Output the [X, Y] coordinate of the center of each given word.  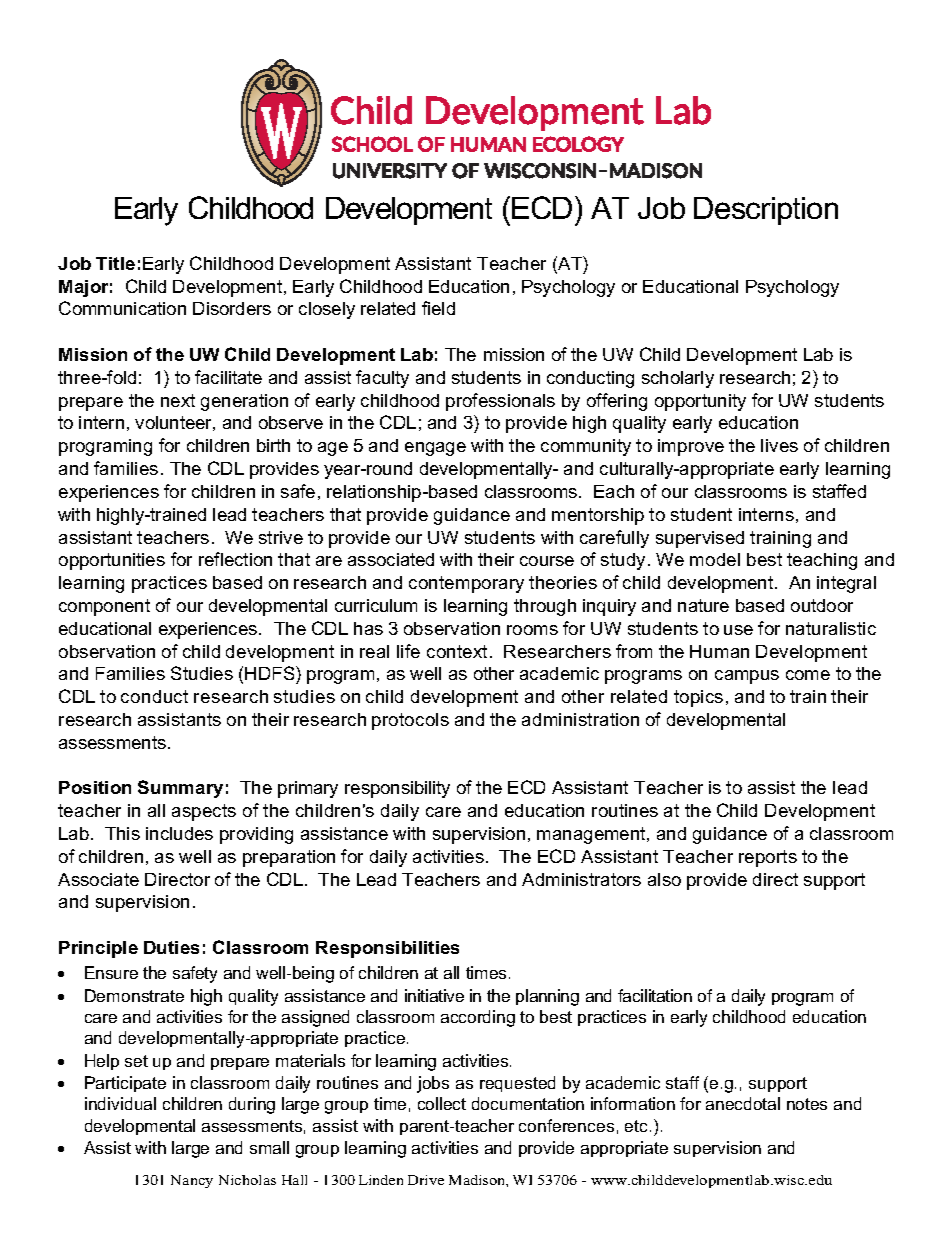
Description [766, 211]
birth [273, 445]
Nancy [192, 1181]
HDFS [271, 675]
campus [747, 677]
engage [435, 449]
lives [779, 445]
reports [768, 858]
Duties [171, 947]
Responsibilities [387, 949]
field [438, 308]
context [457, 651]
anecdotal [743, 1103]
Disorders [232, 308]
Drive [426, 1180]
